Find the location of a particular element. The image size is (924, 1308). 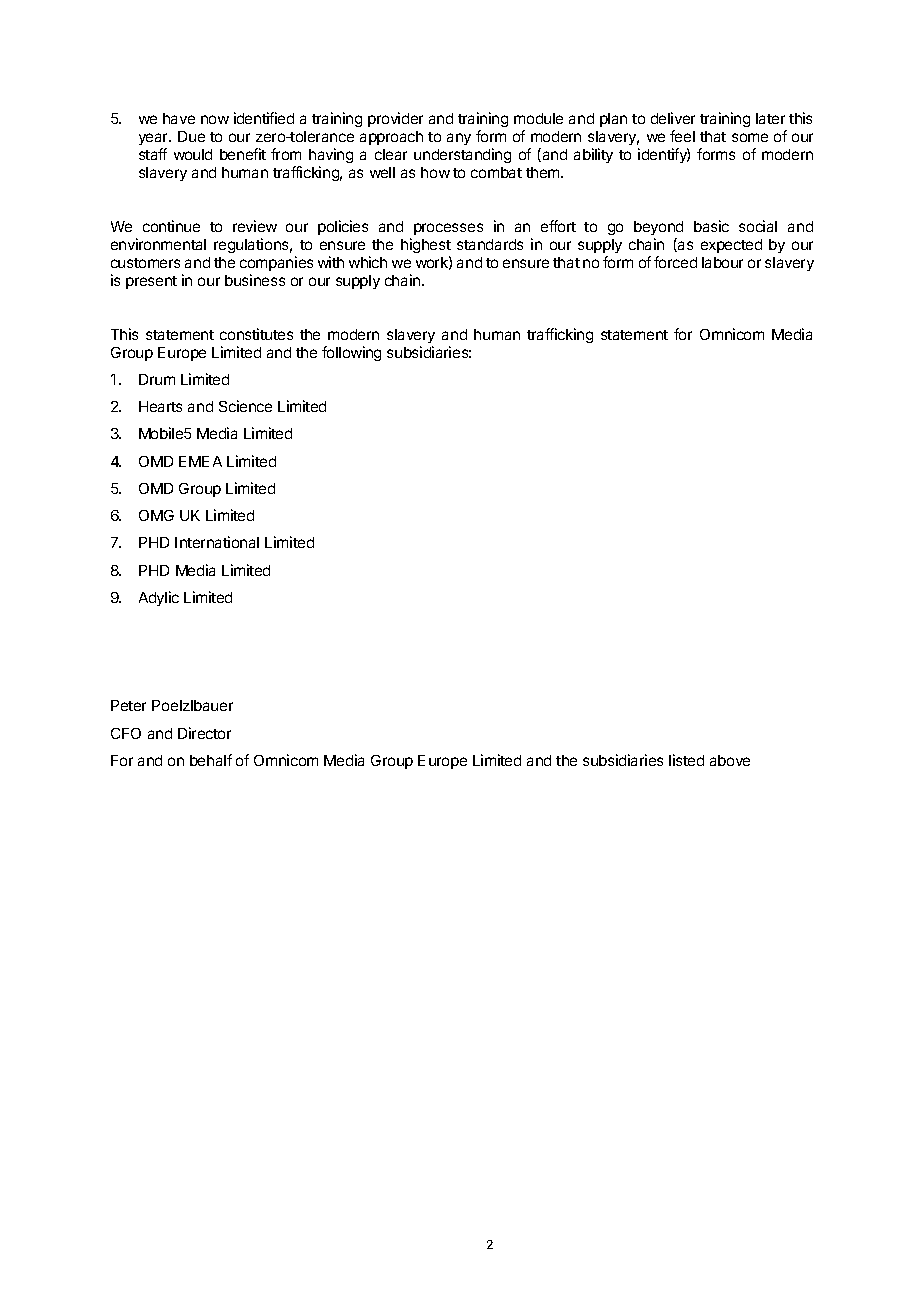

Science is located at coordinates (245, 406).
